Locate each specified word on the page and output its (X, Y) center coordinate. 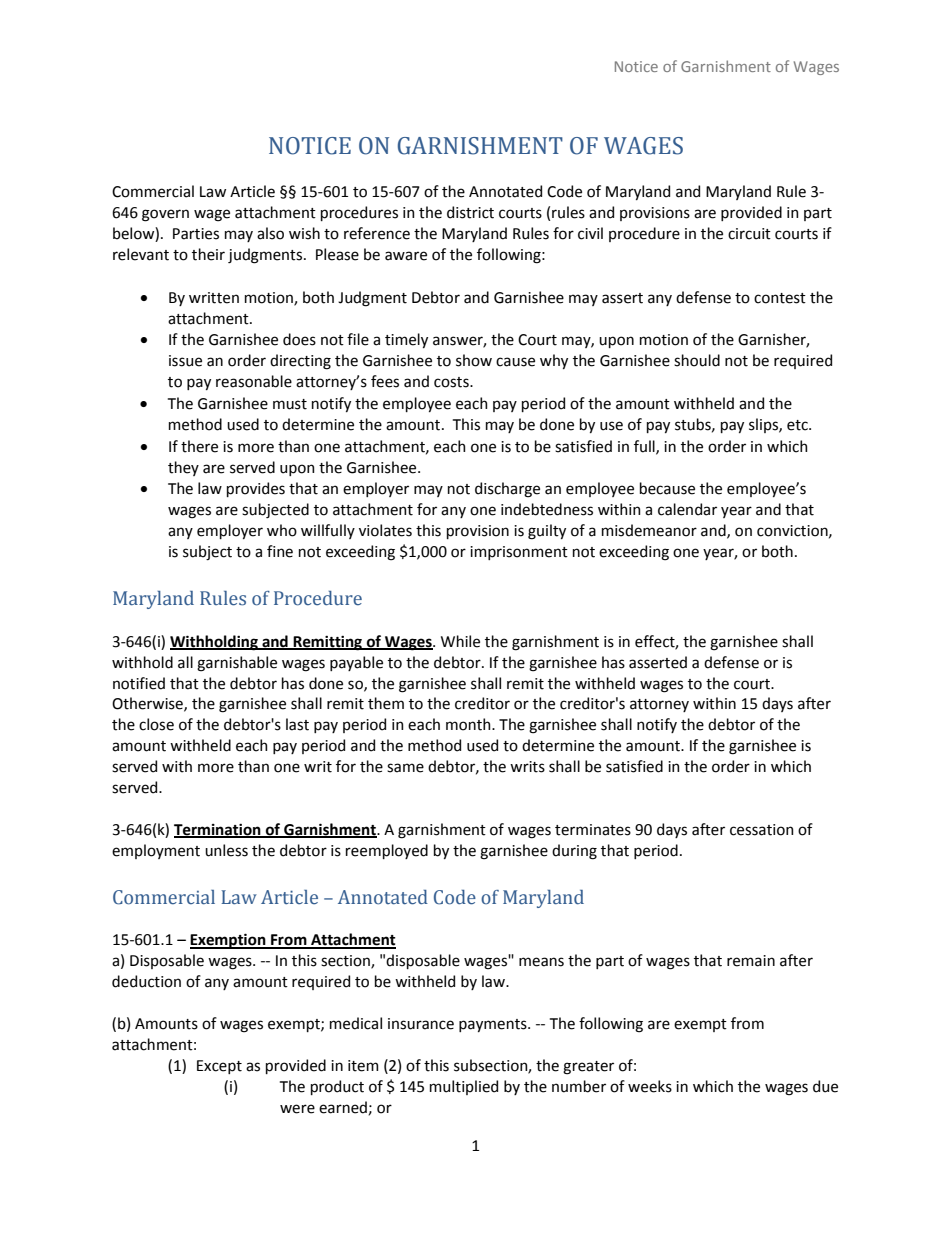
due (825, 1086)
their (208, 254)
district (470, 212)
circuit (749, 234)
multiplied (464, 1087)
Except (219, 1067)
